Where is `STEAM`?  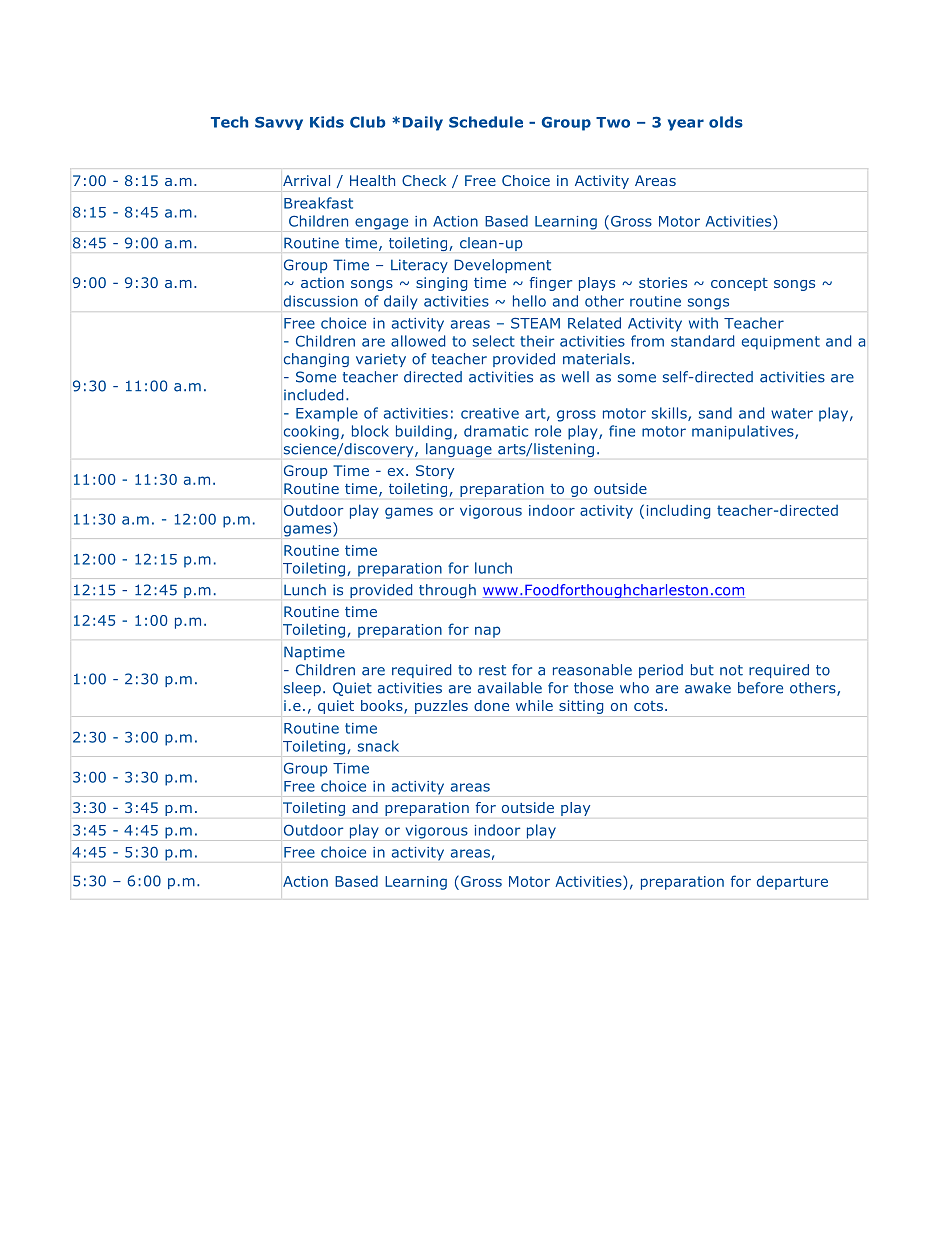 STEAM is located at coordinates (535, 323).
